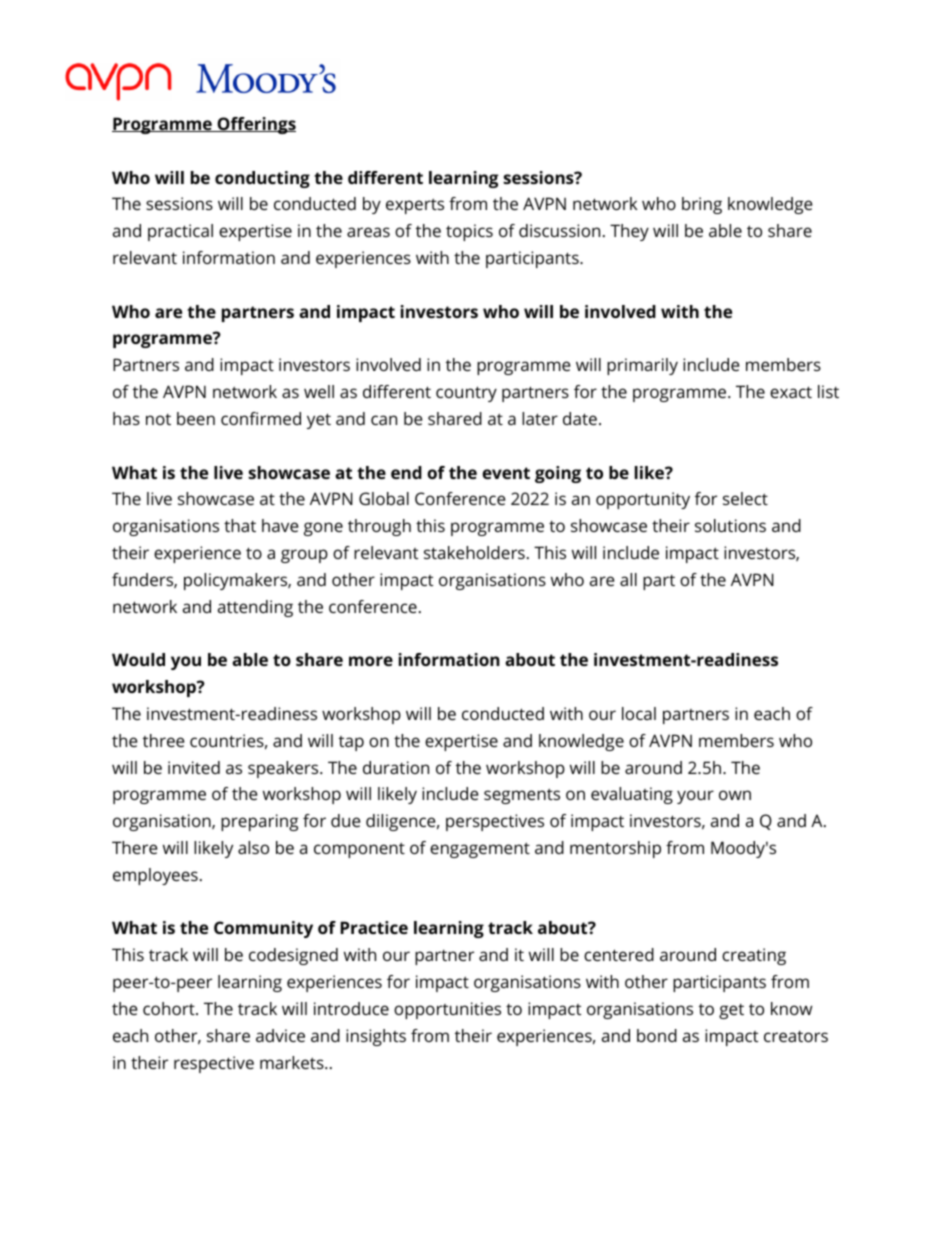 This page has width=952, height=1233. Describe the element at coordinates (791, 392) in the page. I see `exact` at that location.
